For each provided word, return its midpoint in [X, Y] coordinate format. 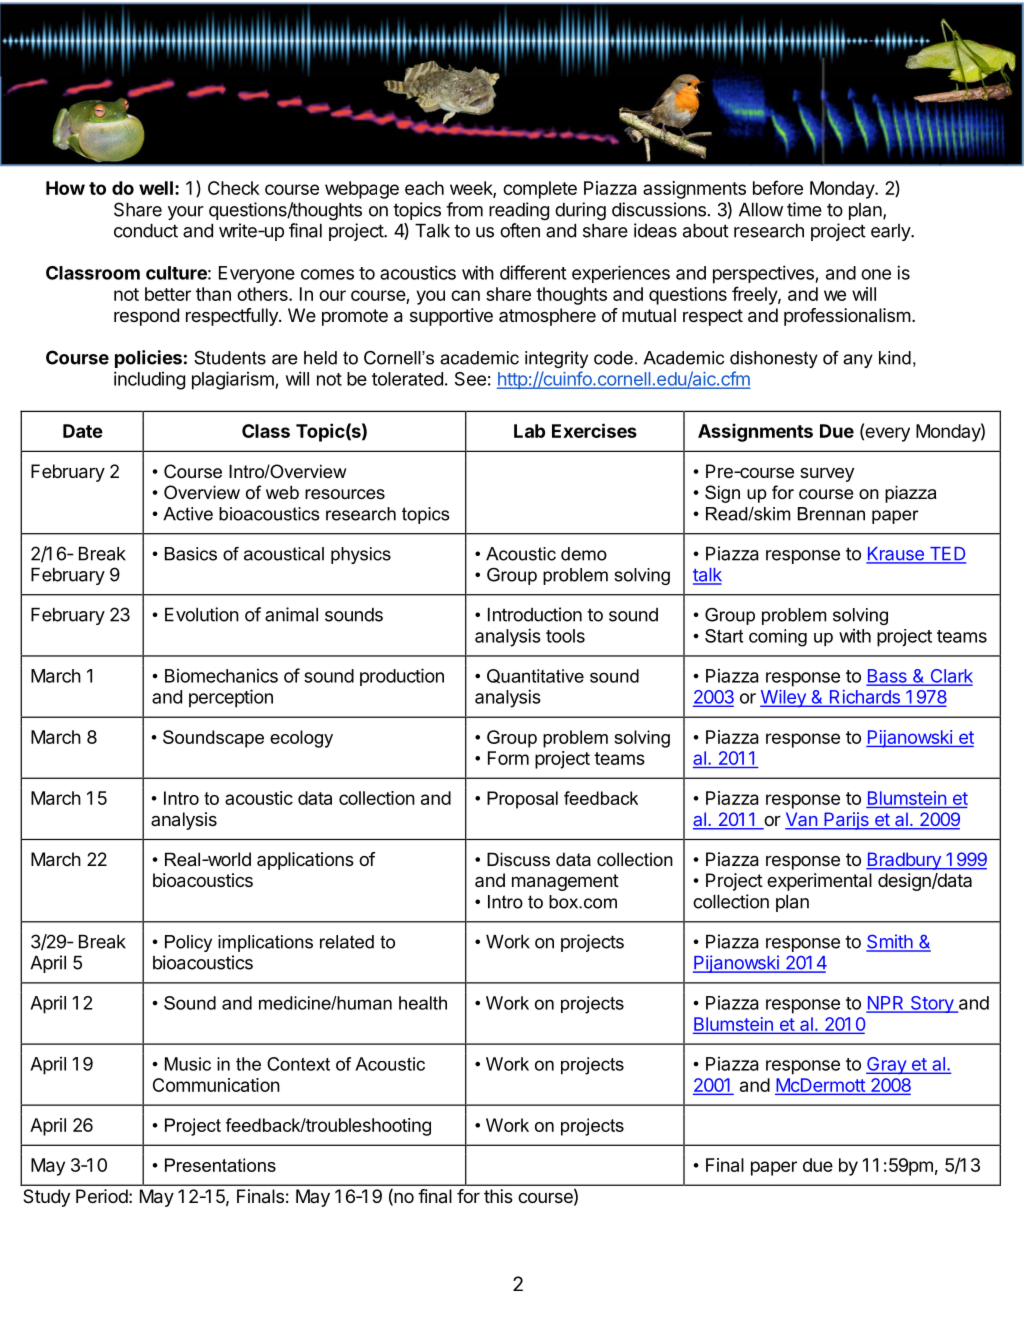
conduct [146, 231]
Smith [890, 942]
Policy [188, 943]
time [804, 209]
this [498, 1196]
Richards [864, 698]
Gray [887, 1066]
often [520, 230]
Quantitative [535, 676]
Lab [529, 431]
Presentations [220, 1165]
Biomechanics [221, 676]
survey [827, 475]
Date [83, 431]
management [565, 882]
